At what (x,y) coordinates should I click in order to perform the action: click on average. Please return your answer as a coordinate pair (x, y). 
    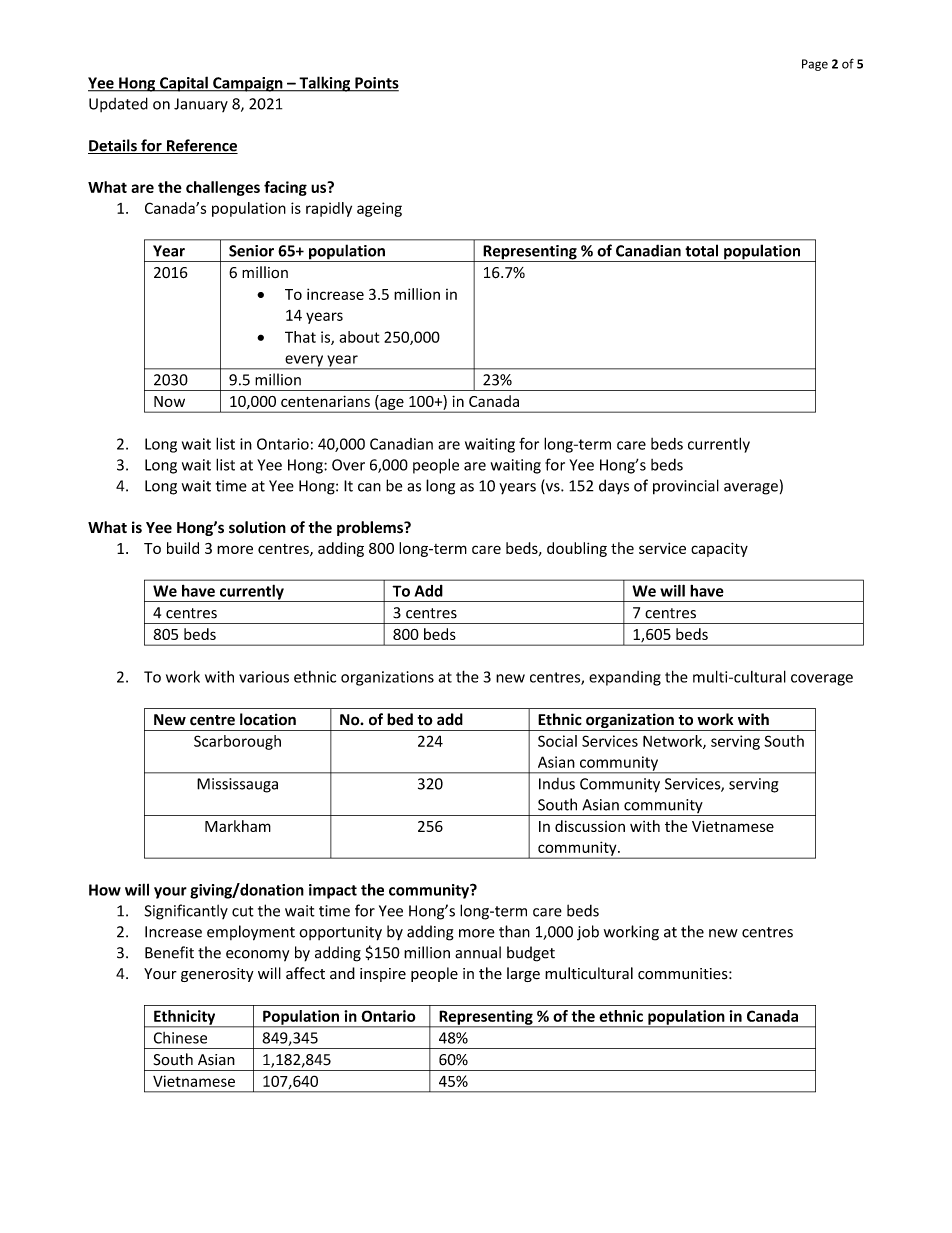
    Looking at the image, I should click on (751, 489).
